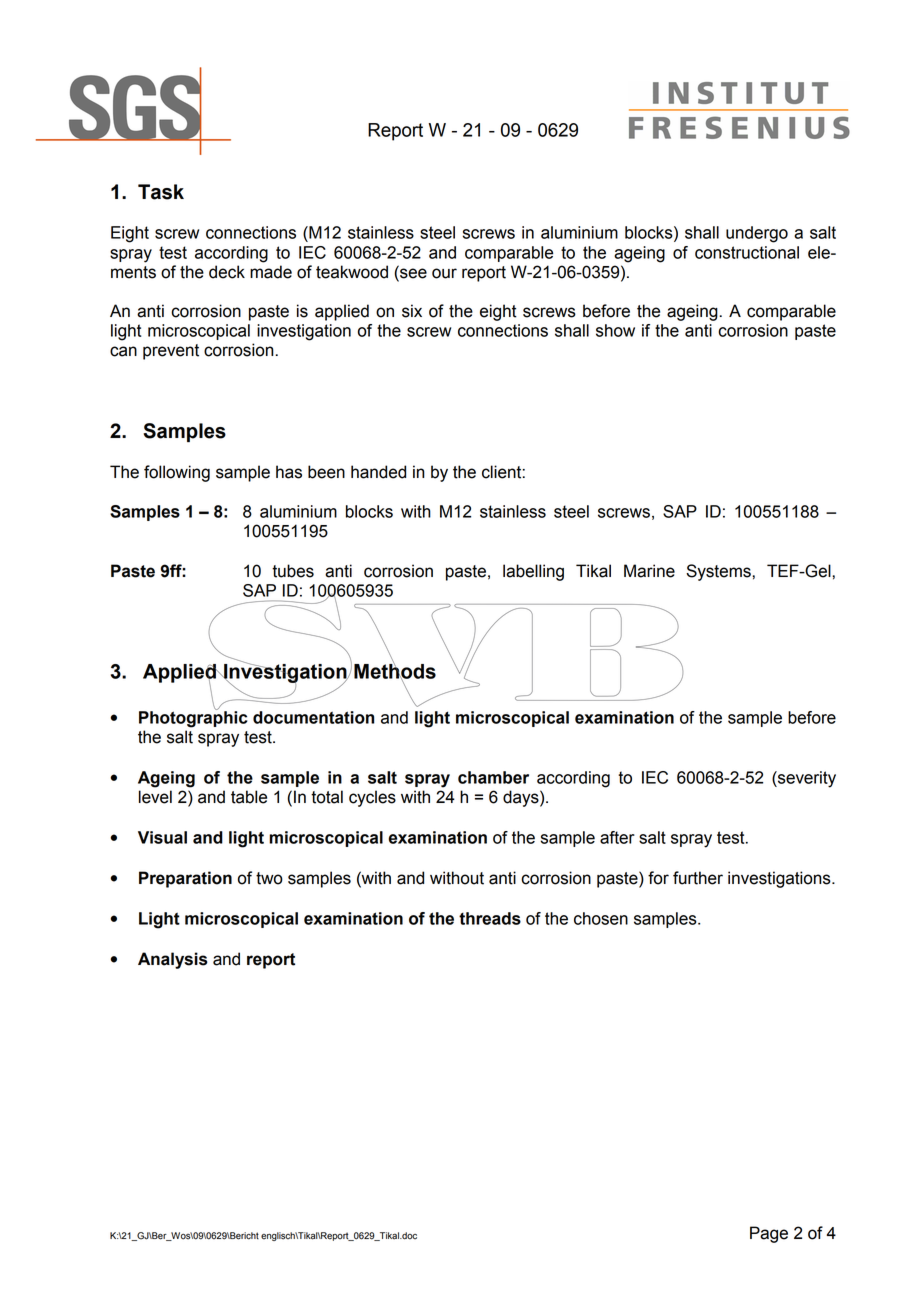 The image size is (924, 1308). Describe the element at coordinates (601, 918) in the screenshot. I see `chosen` at that location.
